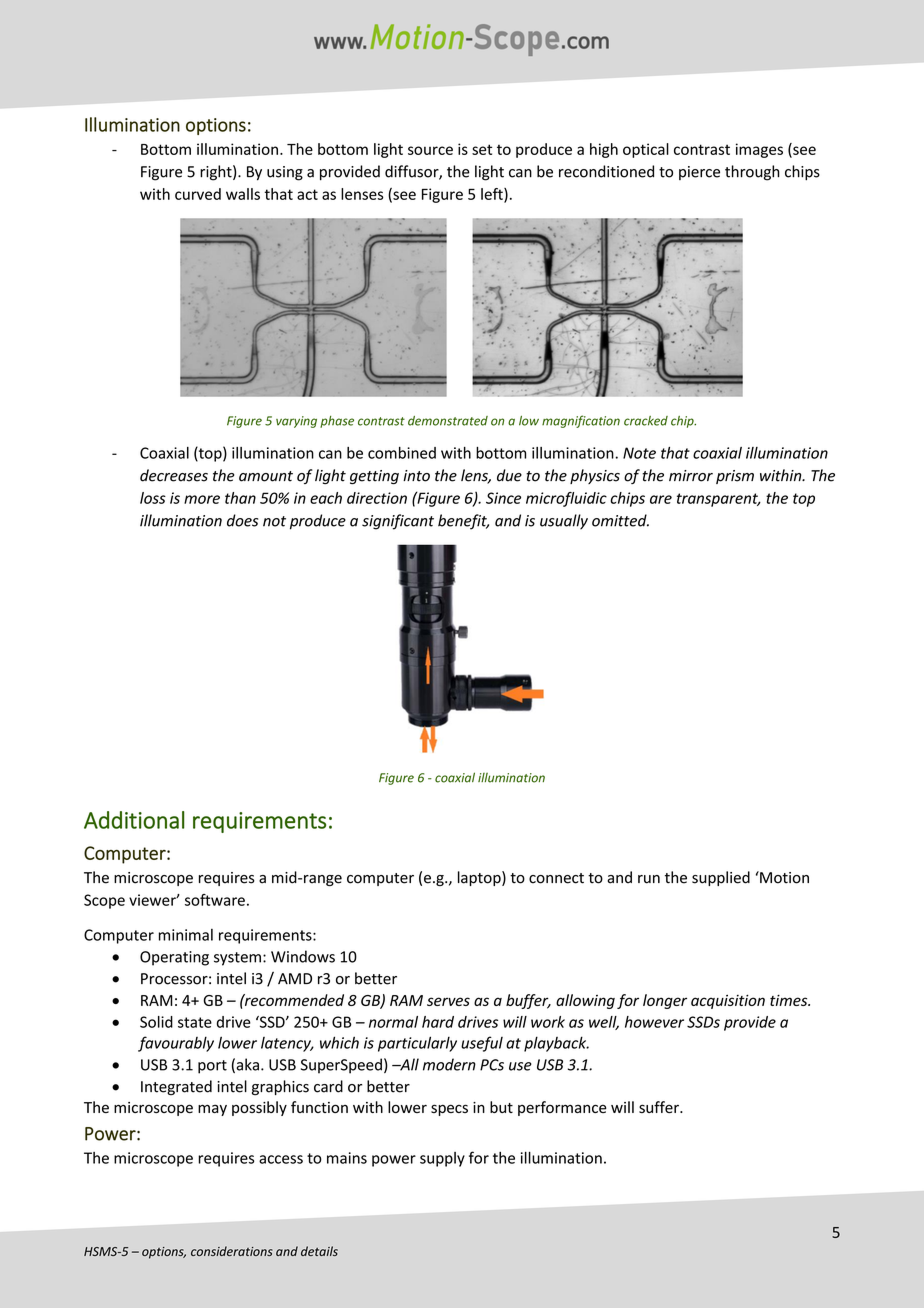  Describe the element at coordinates (198, 194) in the screenshot. I see `curved` at that location.
